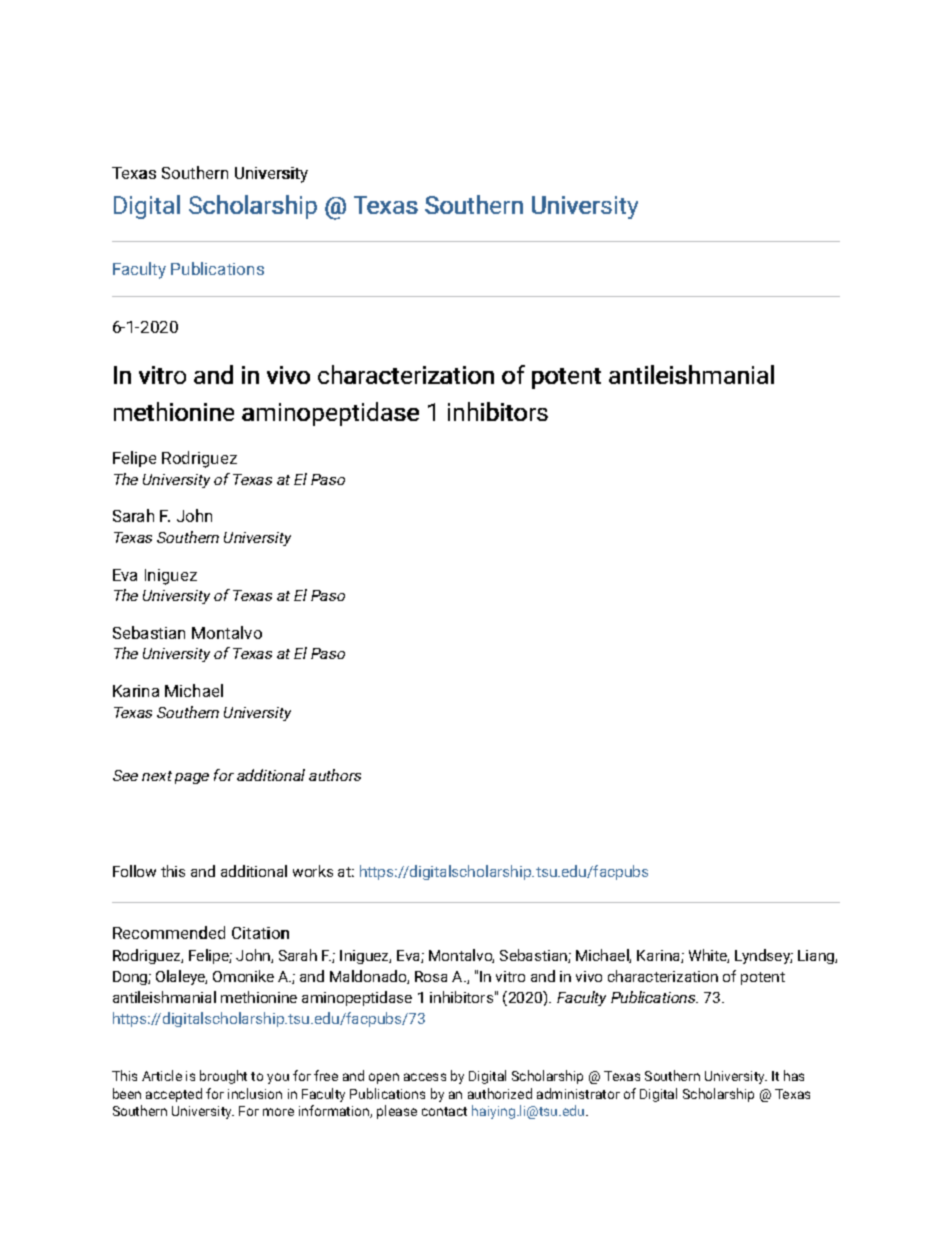 Image resolution: width=952 pixels, height=1233 pixels. Describe the element at coordinates (162, 1075) in the document. I see `Article` at that location.
